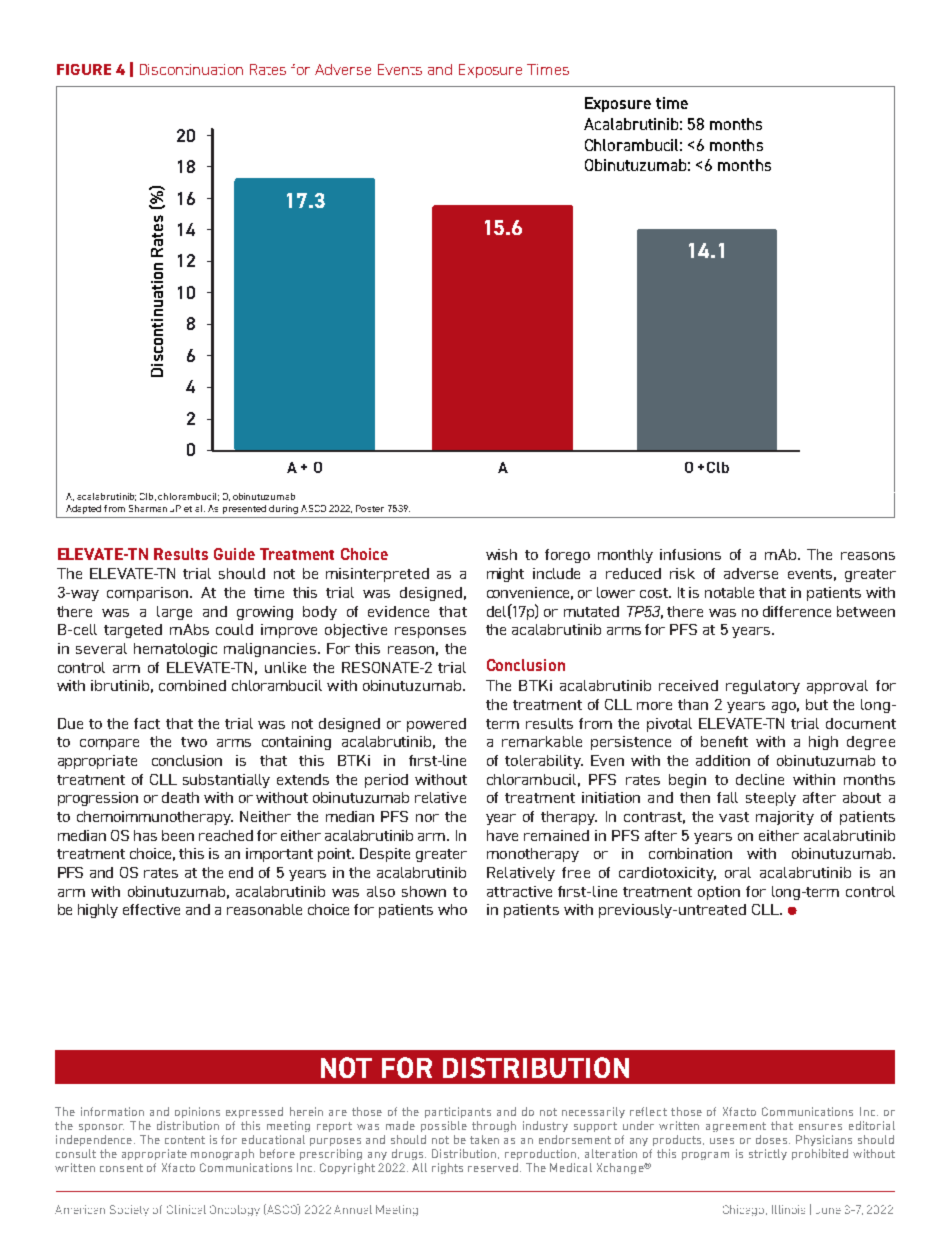  What do you see at coordinates (682, 573) in the page?
I see `risk` at bounding box center [682, 573].
